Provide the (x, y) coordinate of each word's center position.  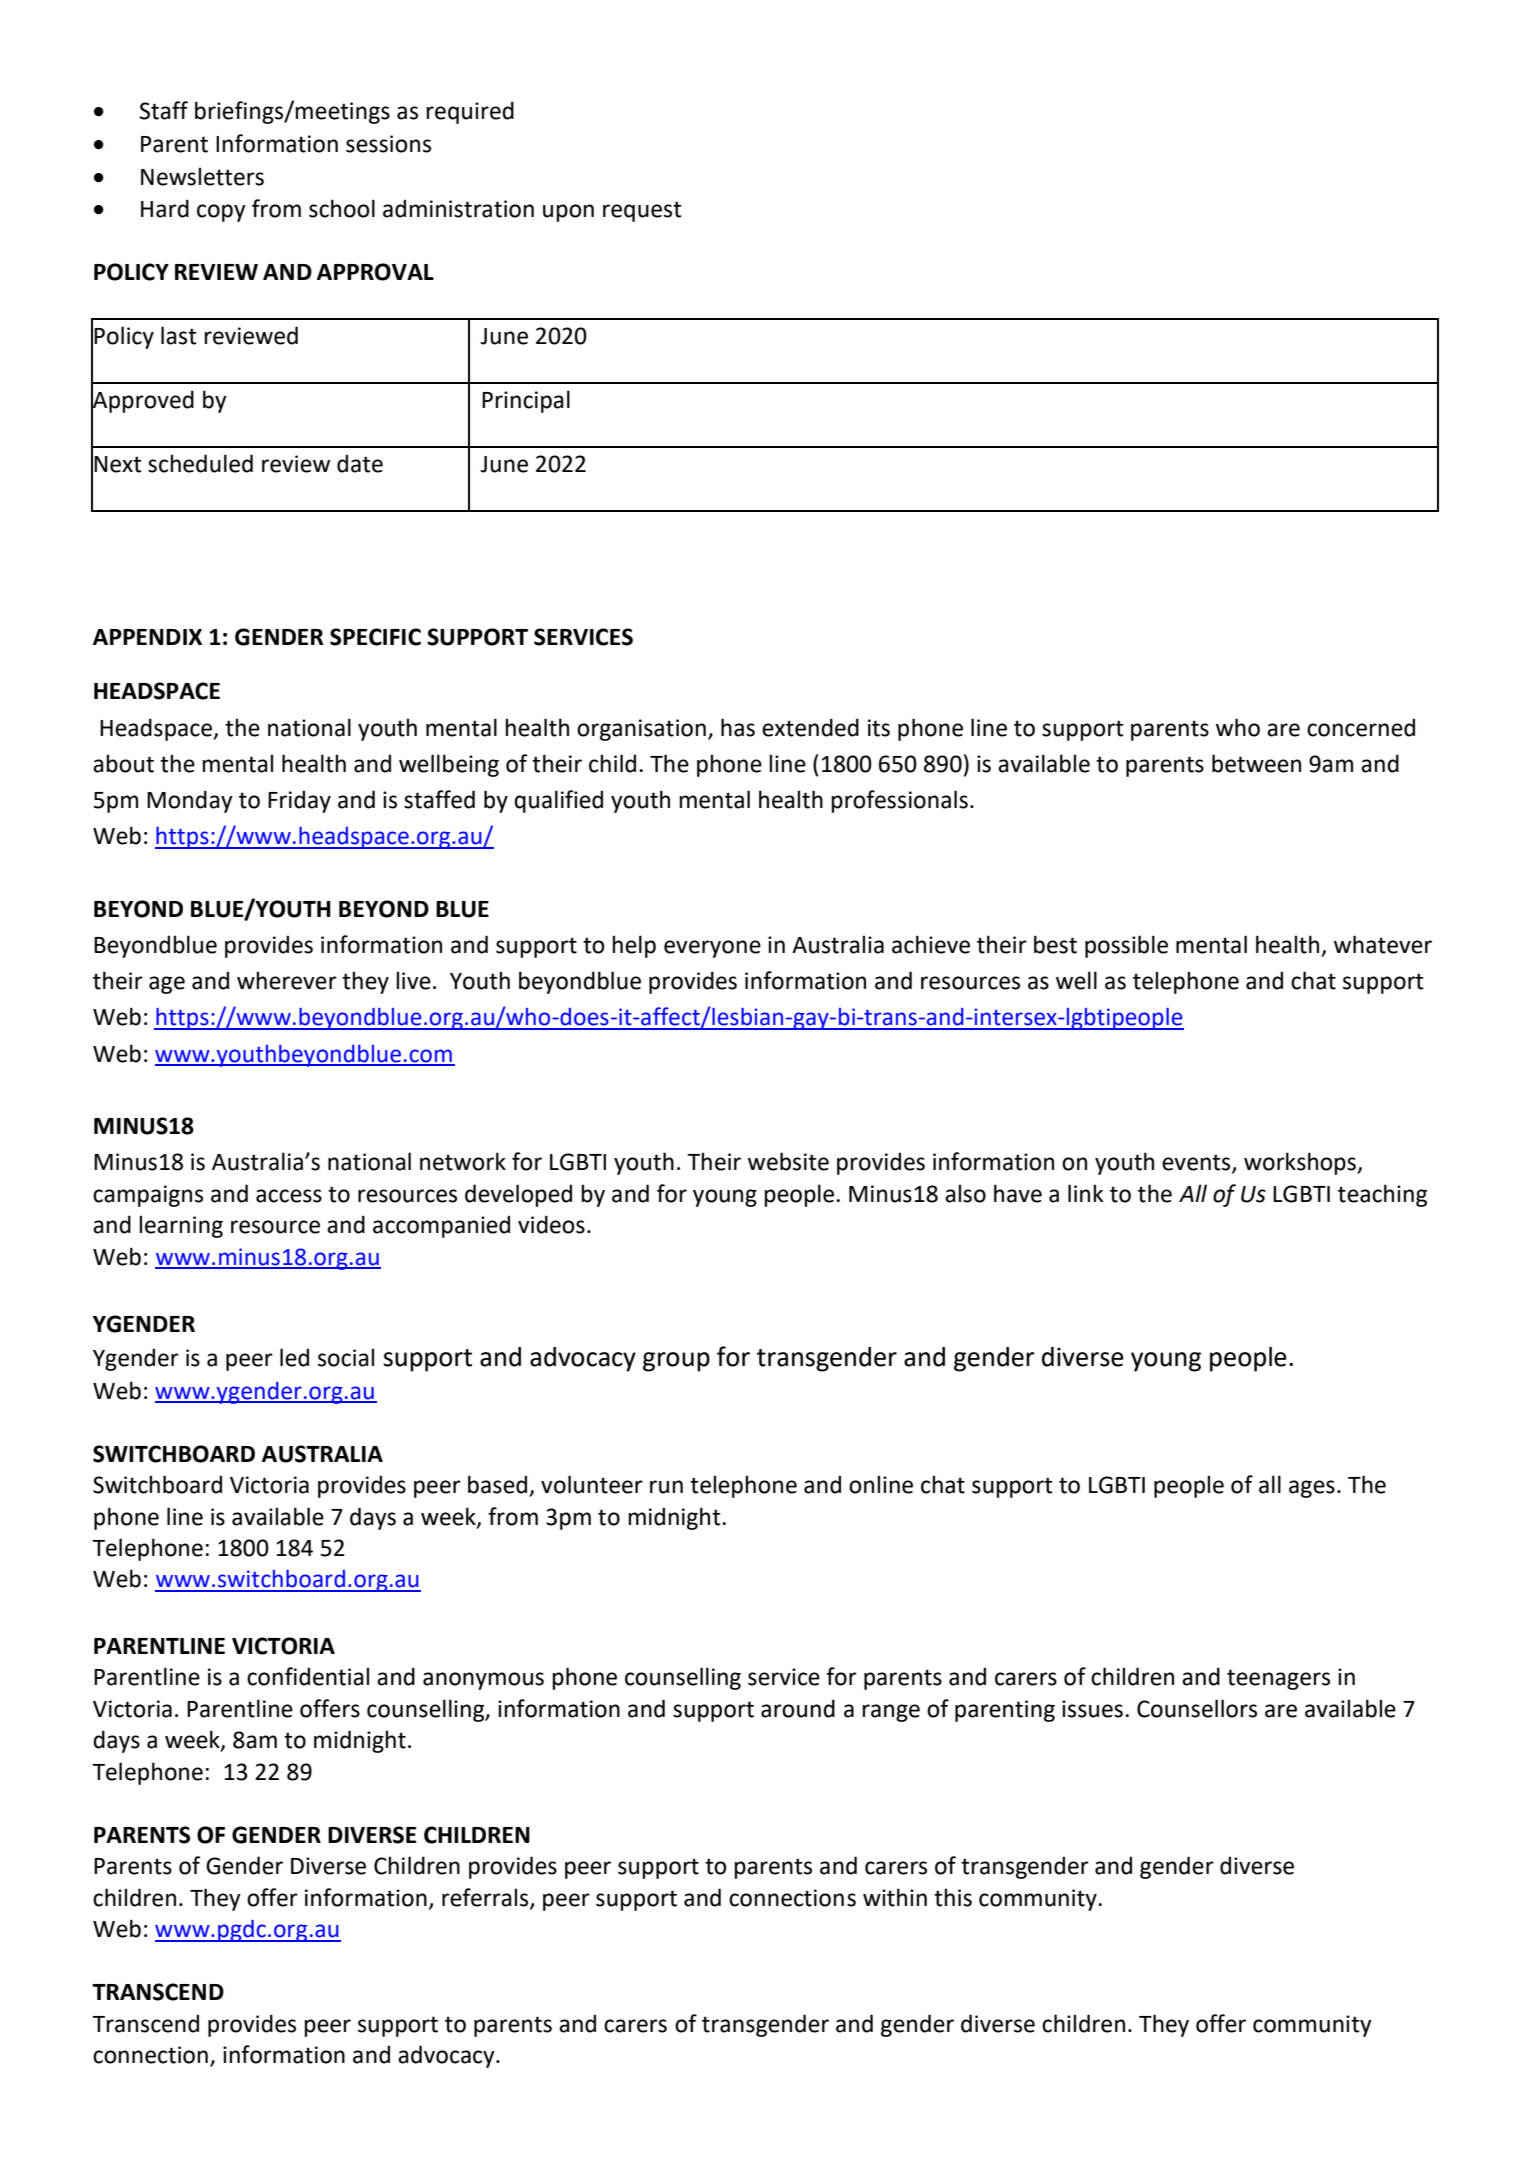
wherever (287, 980)
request (642, 211)
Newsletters (202, 176)
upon (568, 213)
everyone (712, 949)
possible (1126, 946)
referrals (486, 1898)
